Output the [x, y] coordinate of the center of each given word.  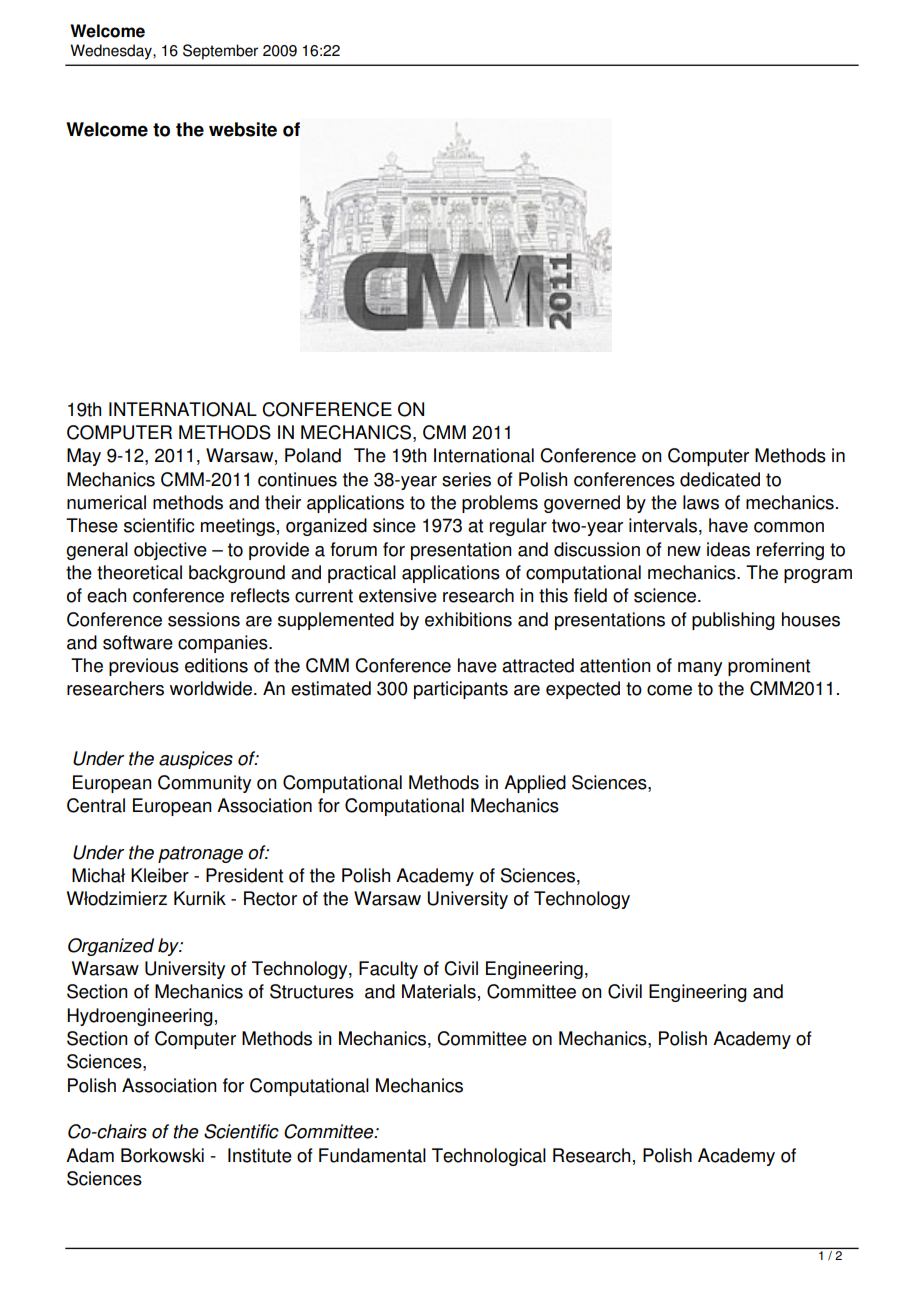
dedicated [720, 479]
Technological [489, 1157]
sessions [204, 619]
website [243, 129]
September [220, 52]
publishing [733, 621]
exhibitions [468, 619]
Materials [439, 991]
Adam [90, 1155]
